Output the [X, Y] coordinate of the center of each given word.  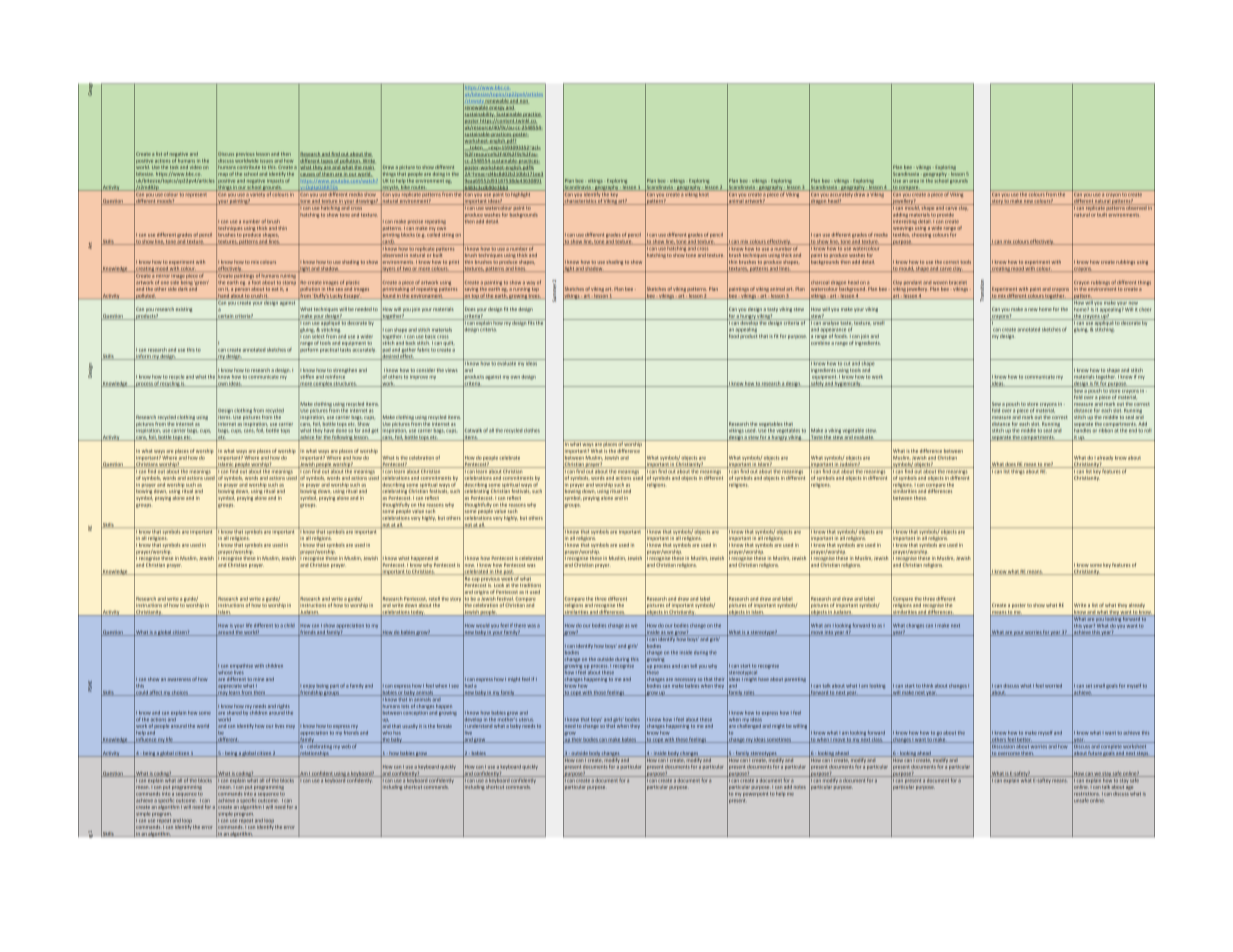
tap [535, 289]
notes [800, 787]
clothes [532, 431]
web [346, 745]
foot [255, 282]
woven [940, 283]
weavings [903, 229]
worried [1053, 686]
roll [1147, 431]
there [520, 626]
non [524, 102]
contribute [248, 167]
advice [307, 438]
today [418, 613]
